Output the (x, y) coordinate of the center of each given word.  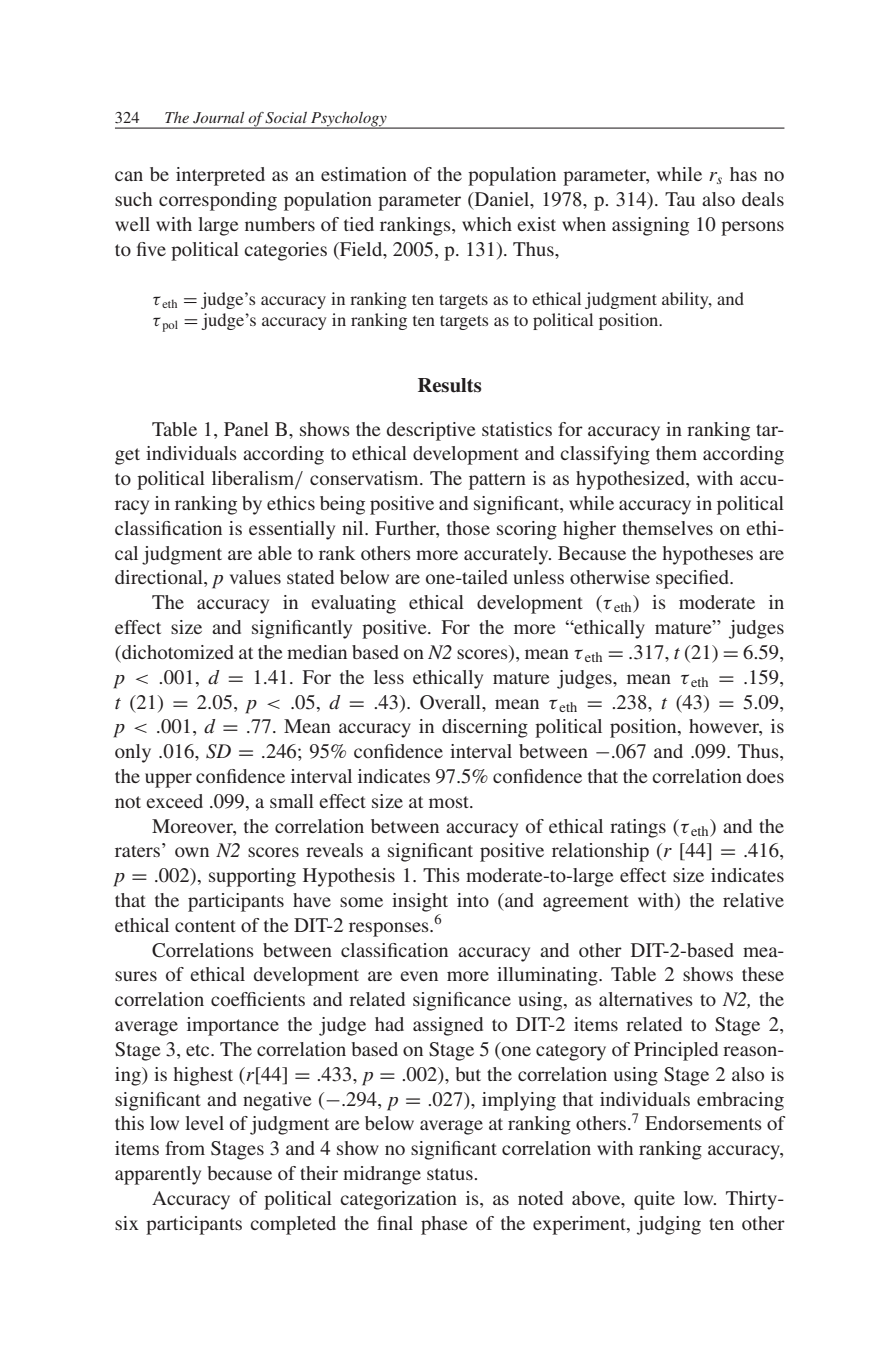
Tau (680, 199)
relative (753, 900)
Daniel (502, 200)
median (317, 652)
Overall (451, 702)
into (473, 900)
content (205, 926)
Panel (246, 429)
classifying (605, 455)
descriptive (431, 431)
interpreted (220, 176)
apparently (158, 1175)
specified (693, 579)
